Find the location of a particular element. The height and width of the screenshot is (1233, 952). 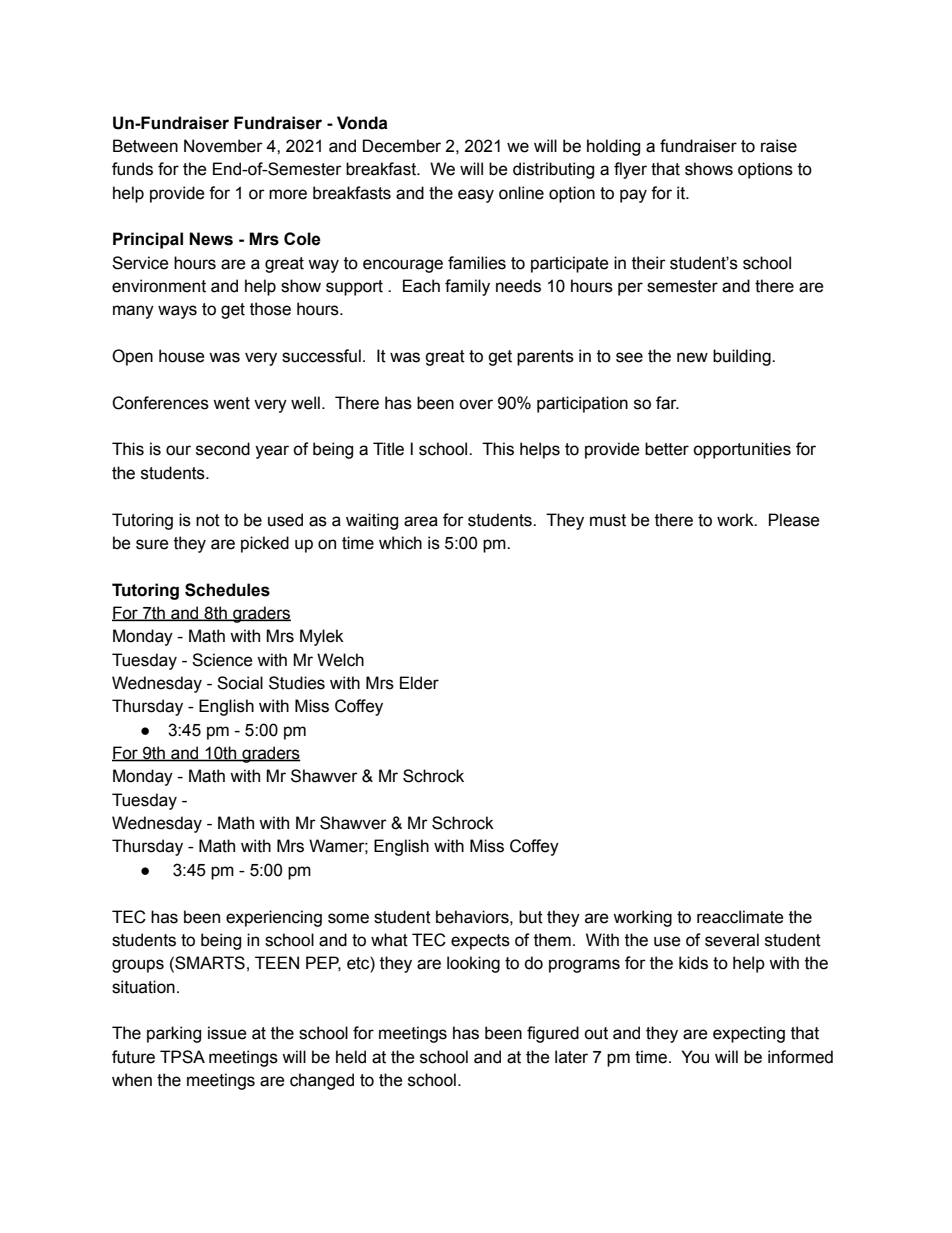

Elder is located at coordinates (419, 683).
